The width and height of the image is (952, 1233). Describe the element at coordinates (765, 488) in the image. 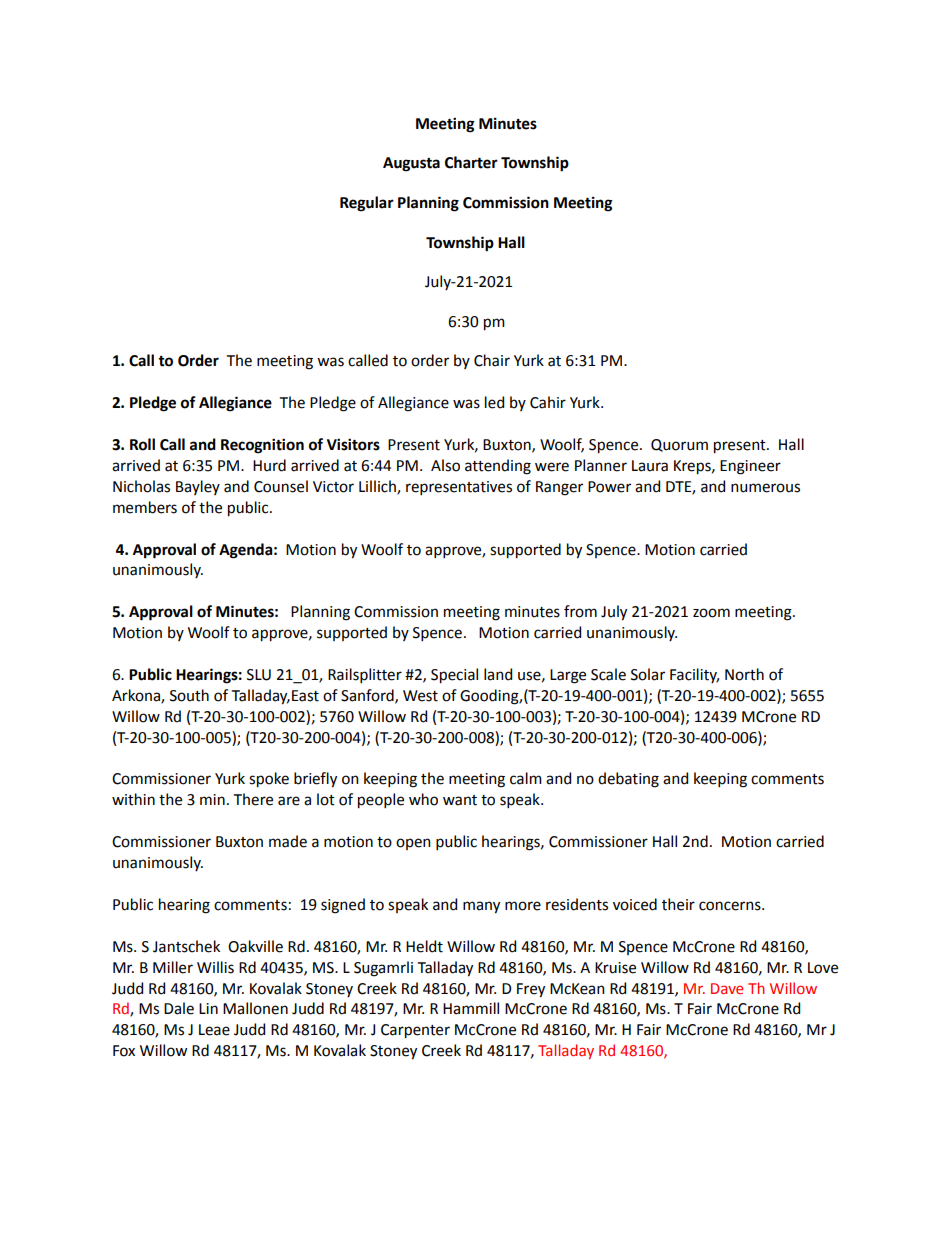

I see `numerous` at that location.
